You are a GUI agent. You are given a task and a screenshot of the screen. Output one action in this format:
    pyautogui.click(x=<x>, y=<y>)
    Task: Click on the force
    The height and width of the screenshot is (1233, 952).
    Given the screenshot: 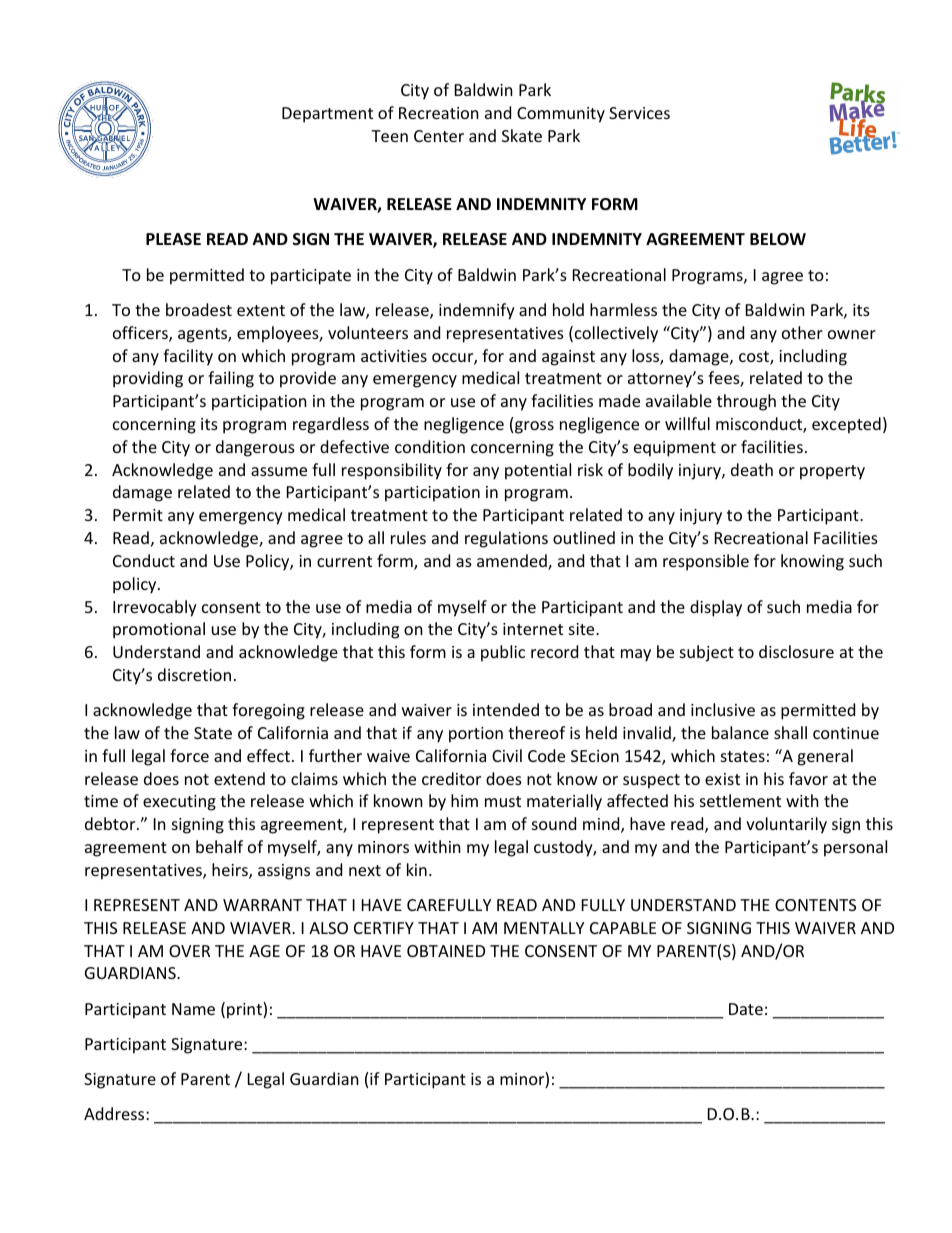 What is the action you would take?
    pyautogui.click(x=189, y=755)
